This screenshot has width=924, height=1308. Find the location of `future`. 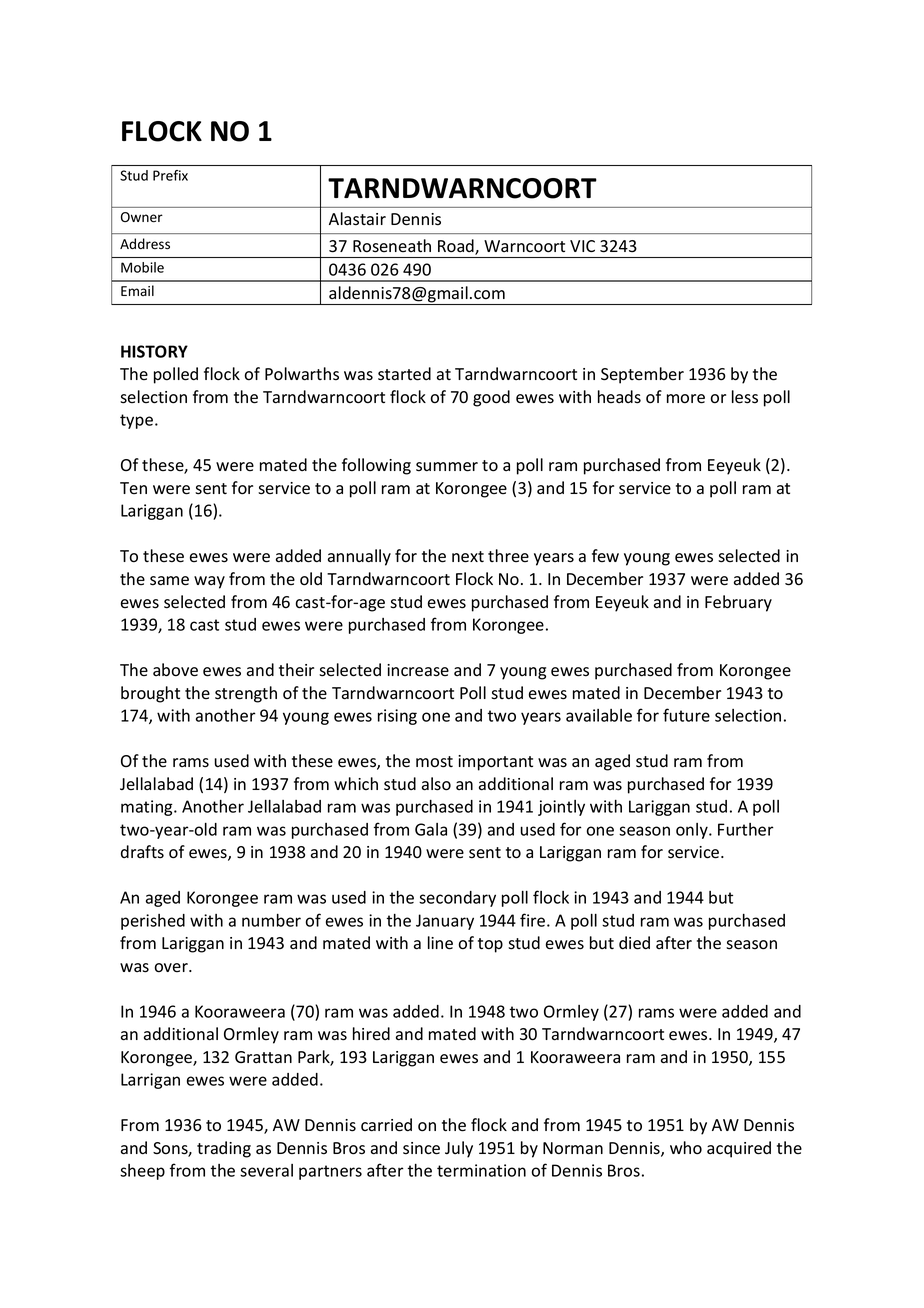

future is located at coordinates (686, 715).
